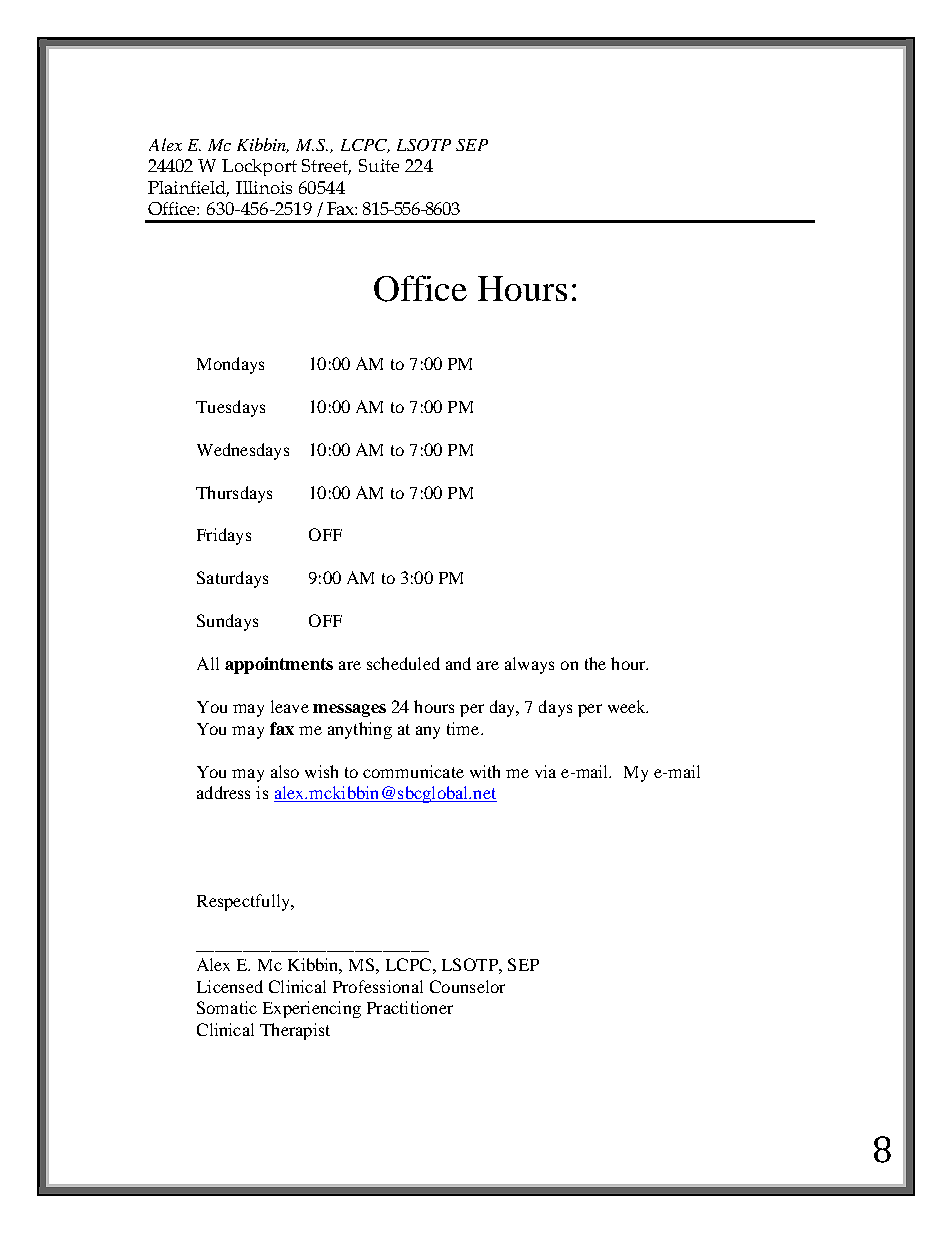 The width and height of the screenshot is (952, 1233). I want to click on Somatic, so click(227, 1007).
